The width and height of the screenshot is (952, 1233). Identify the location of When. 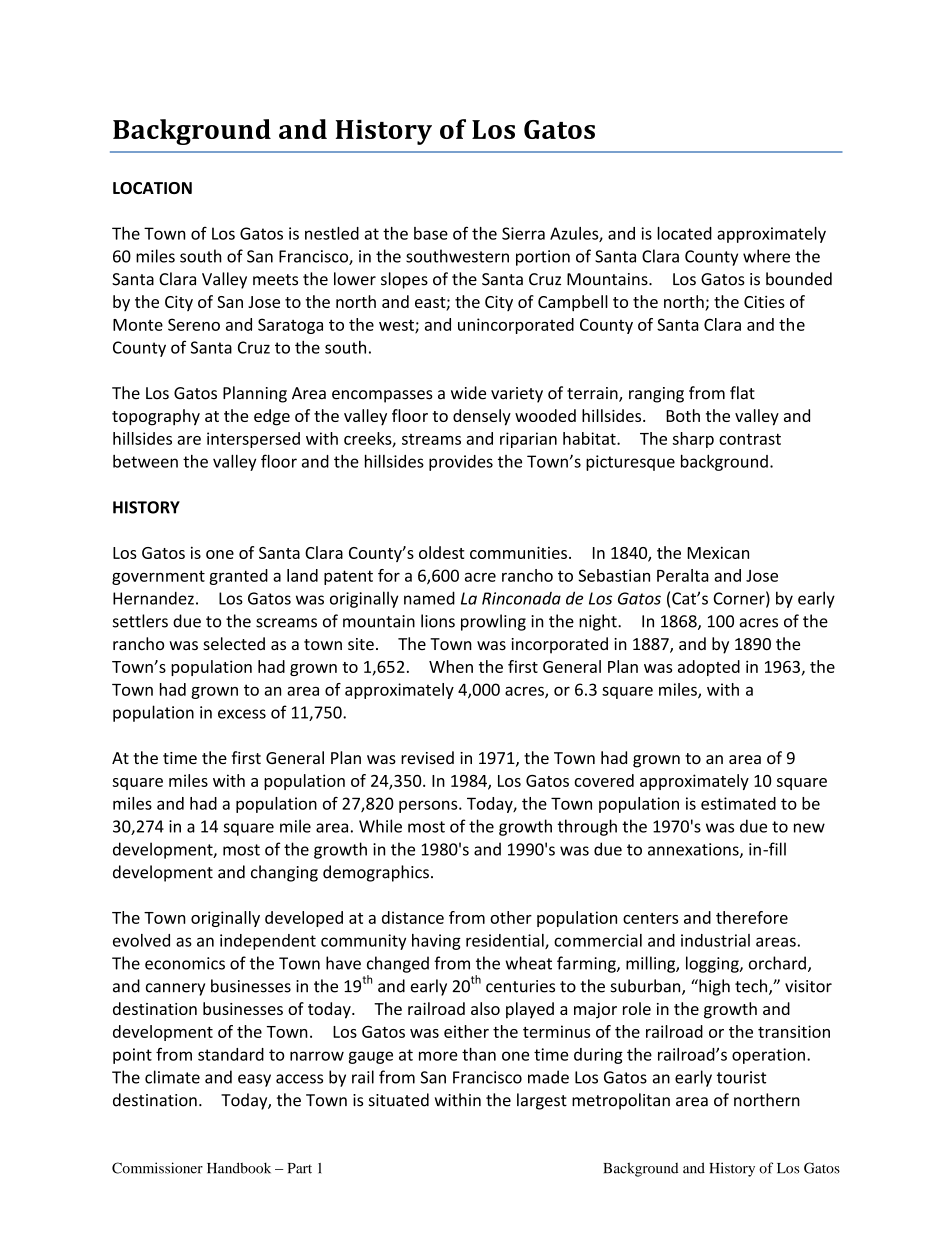
(451, 666).
